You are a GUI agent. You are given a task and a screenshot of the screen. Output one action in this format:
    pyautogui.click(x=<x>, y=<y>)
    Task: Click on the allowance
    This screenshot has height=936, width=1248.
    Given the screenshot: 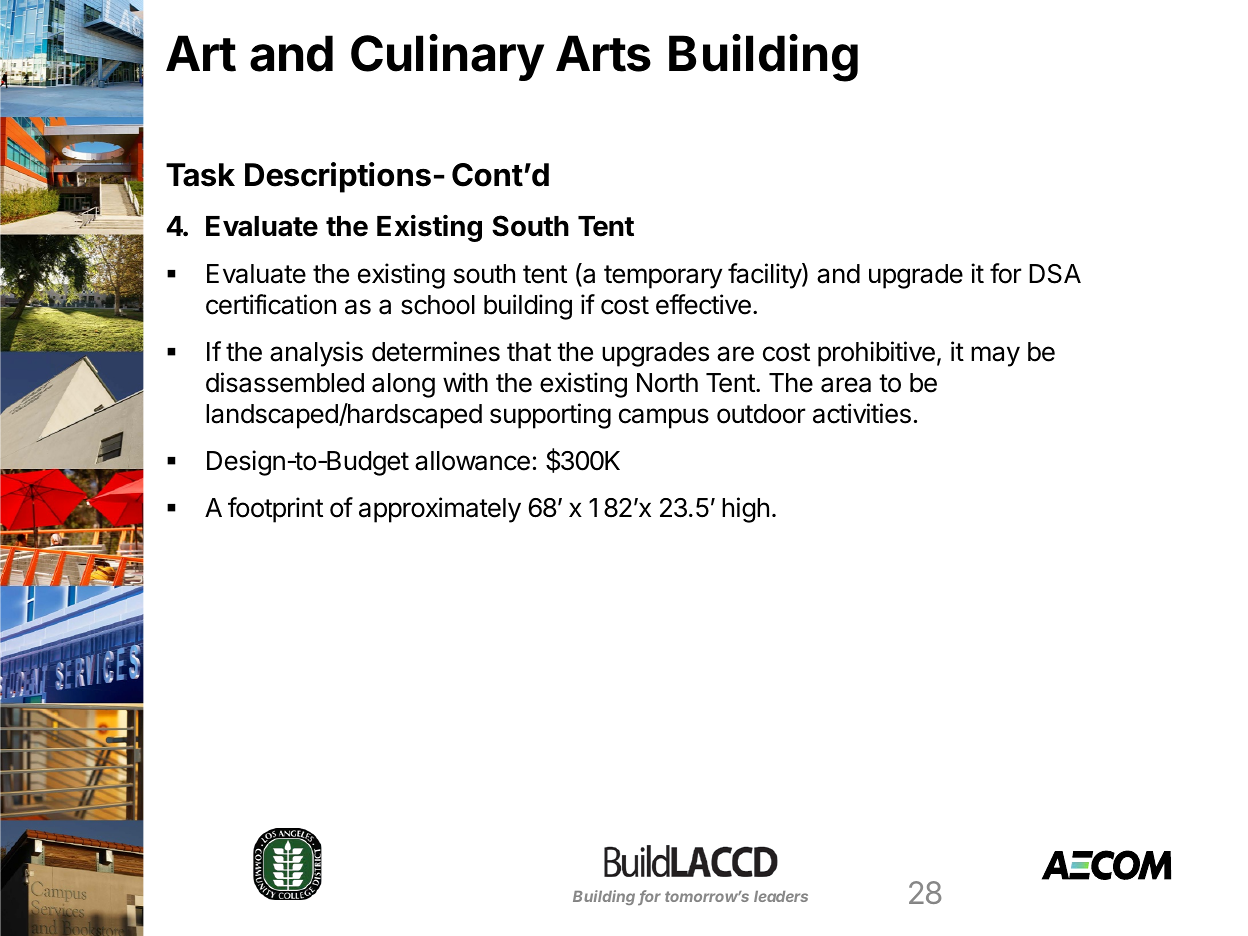 What is the action you would take?
    pyautogui.click(x=472, y=461)
